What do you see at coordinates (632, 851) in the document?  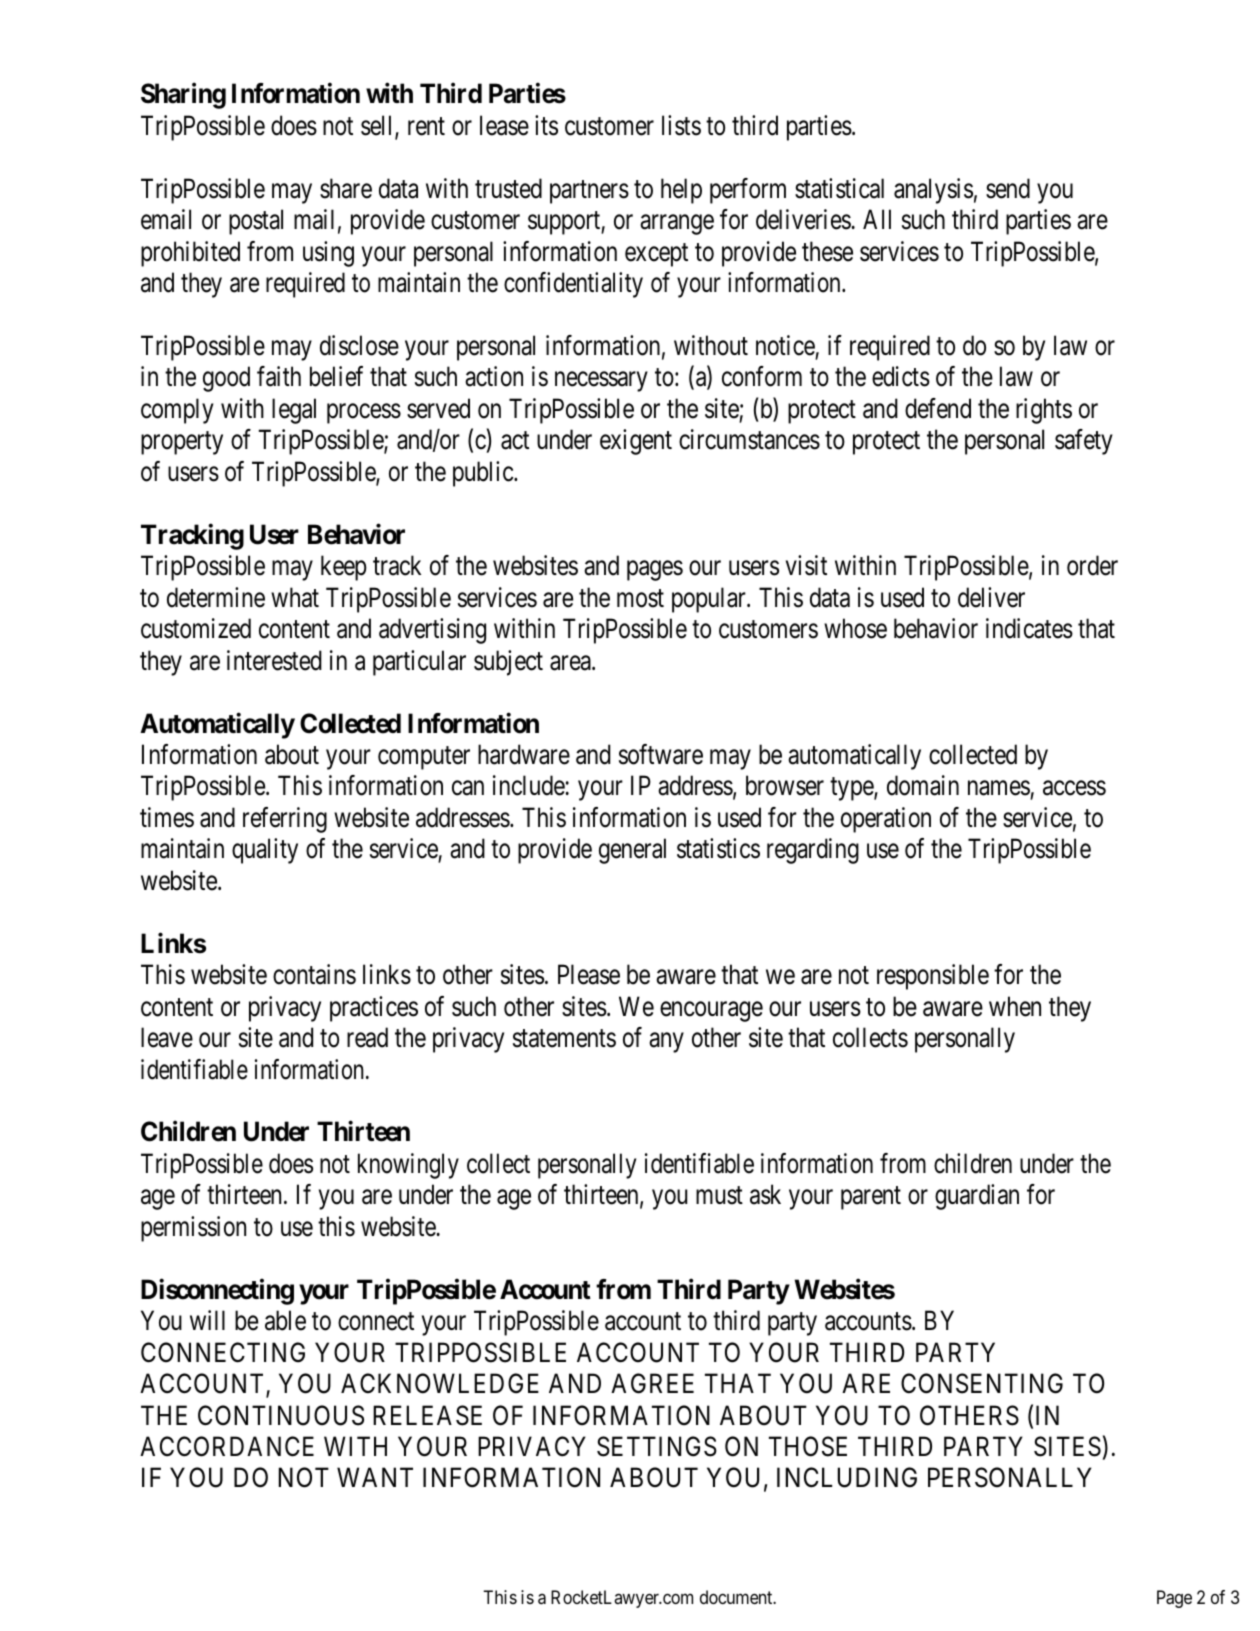 I see `general` at bounding box center [632, 851].
